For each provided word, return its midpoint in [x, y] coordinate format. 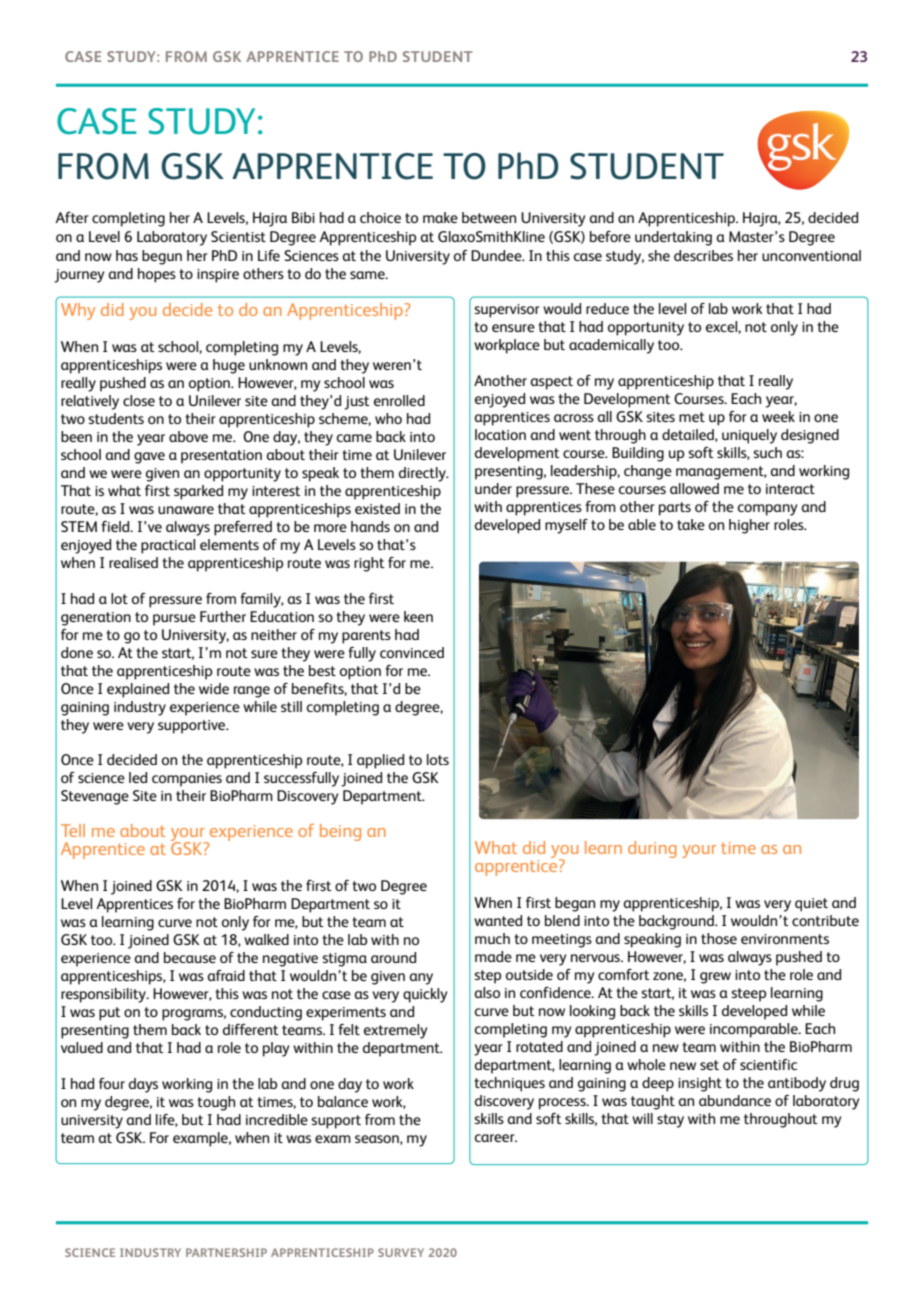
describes [703, 255]
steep [749, 995]
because [190, 957]
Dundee [497, 255]
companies [187, 780]
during [652, 849]
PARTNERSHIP [226, 1252]
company [767, 510]
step [488, 977]
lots [438, 759]
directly [423, 474]
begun [162, 257]
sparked [198, 492]
